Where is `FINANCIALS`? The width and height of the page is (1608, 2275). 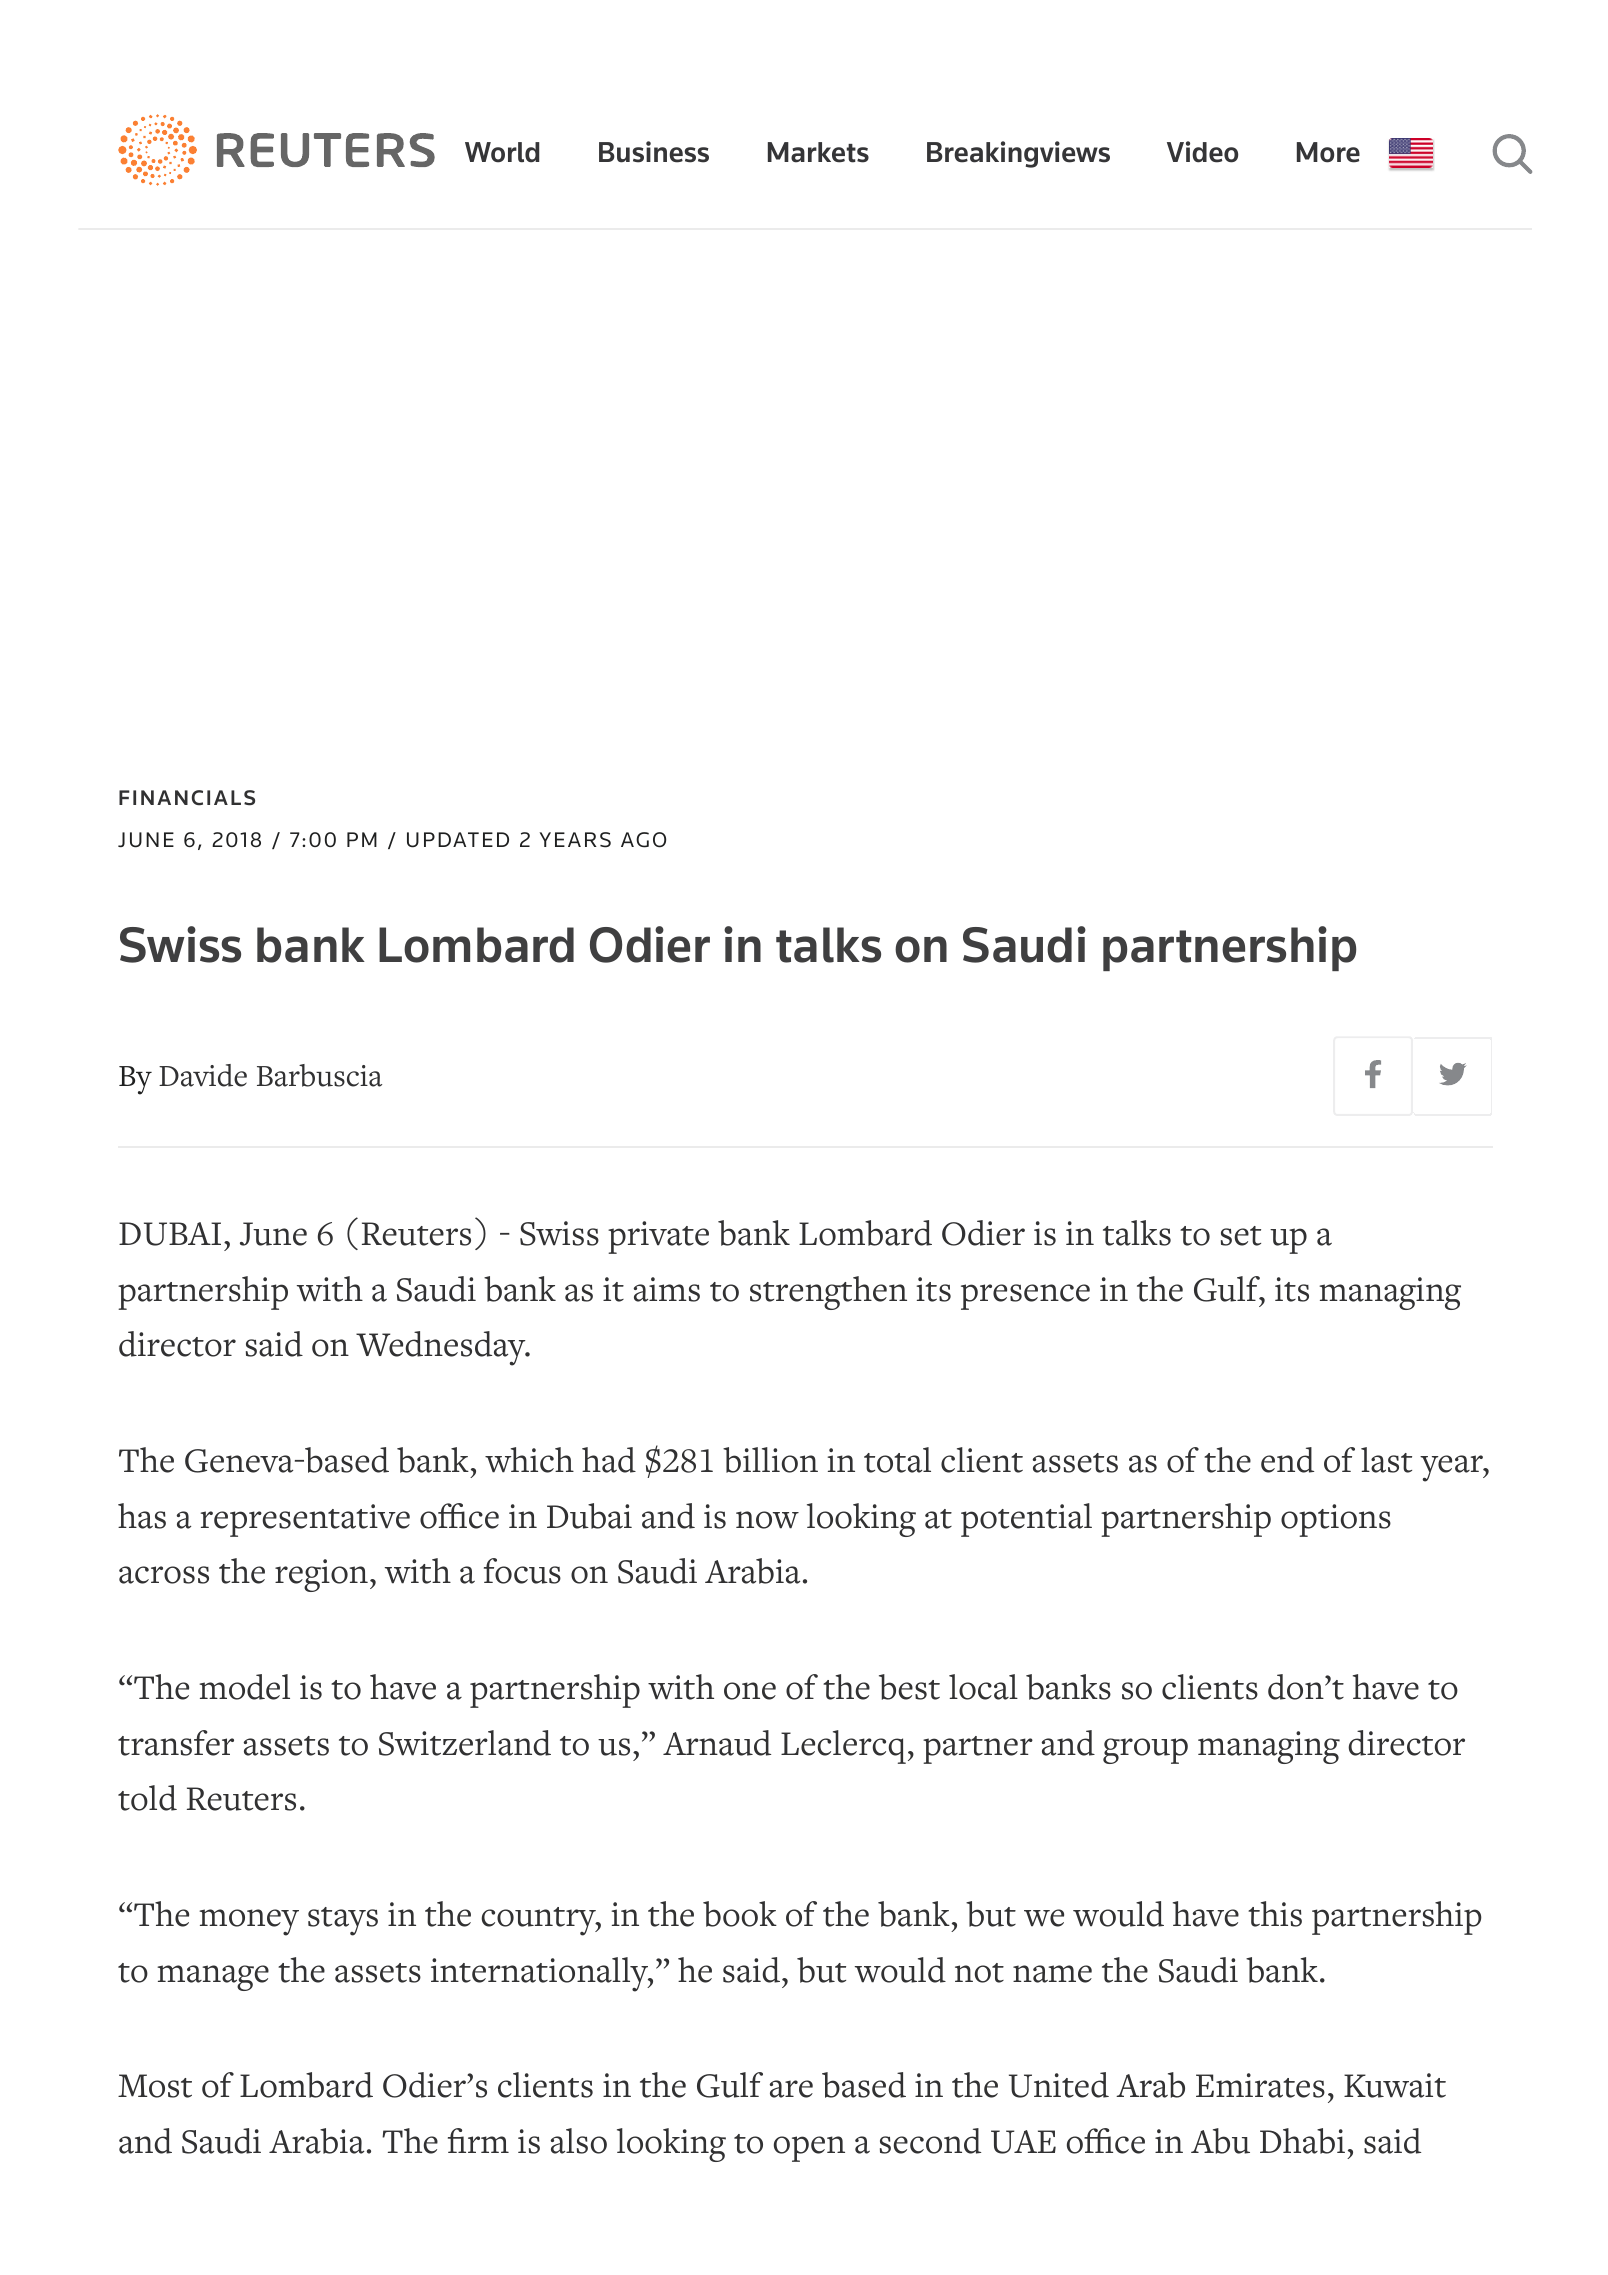
FINANCIALS is located at coordinates (187, 798).
